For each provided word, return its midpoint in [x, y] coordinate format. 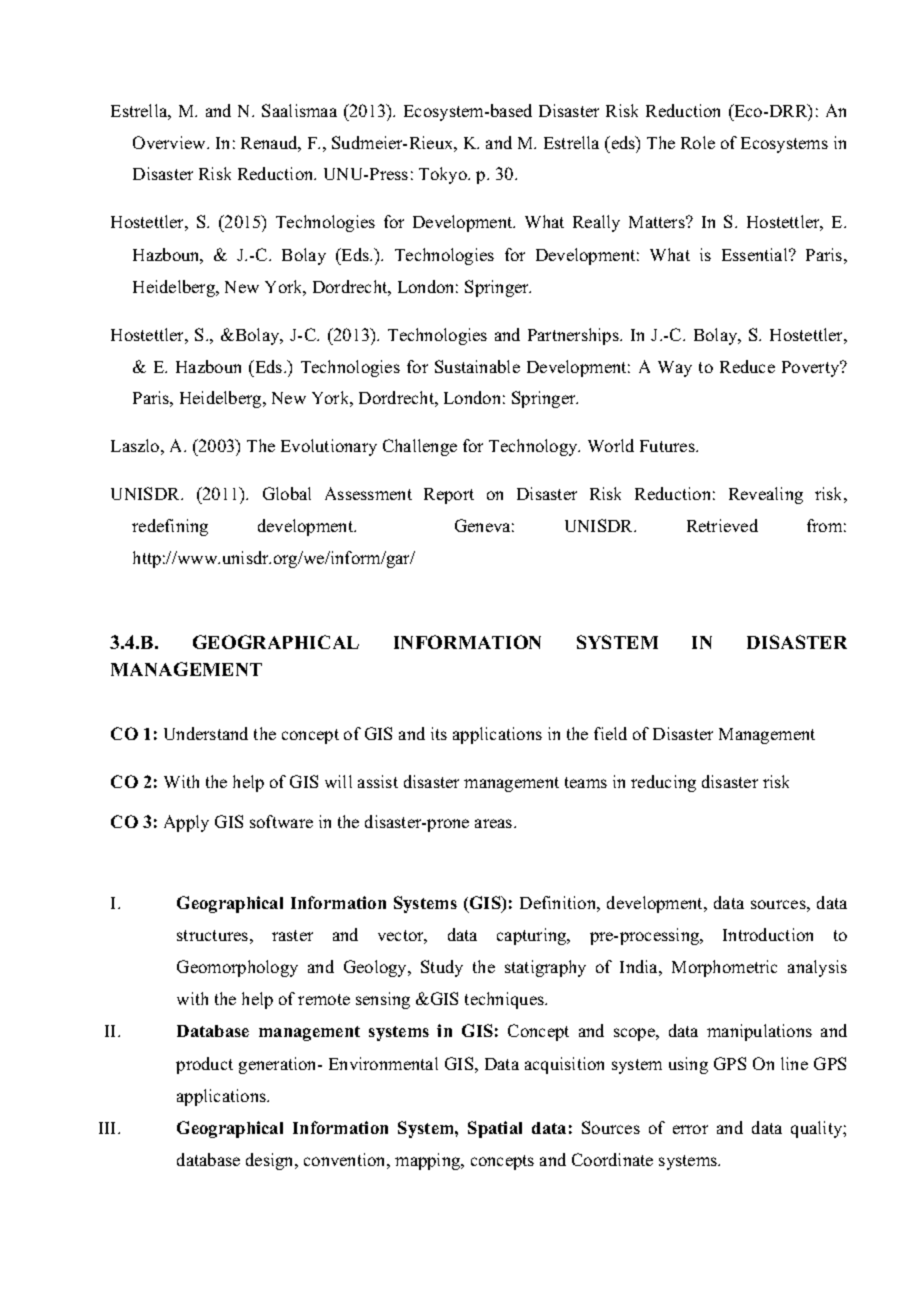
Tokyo [444, 175]
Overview [170, 142]
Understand [206, 733]
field [610, 733]
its [439, 733]
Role [698, 142]
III [109, 1128]
